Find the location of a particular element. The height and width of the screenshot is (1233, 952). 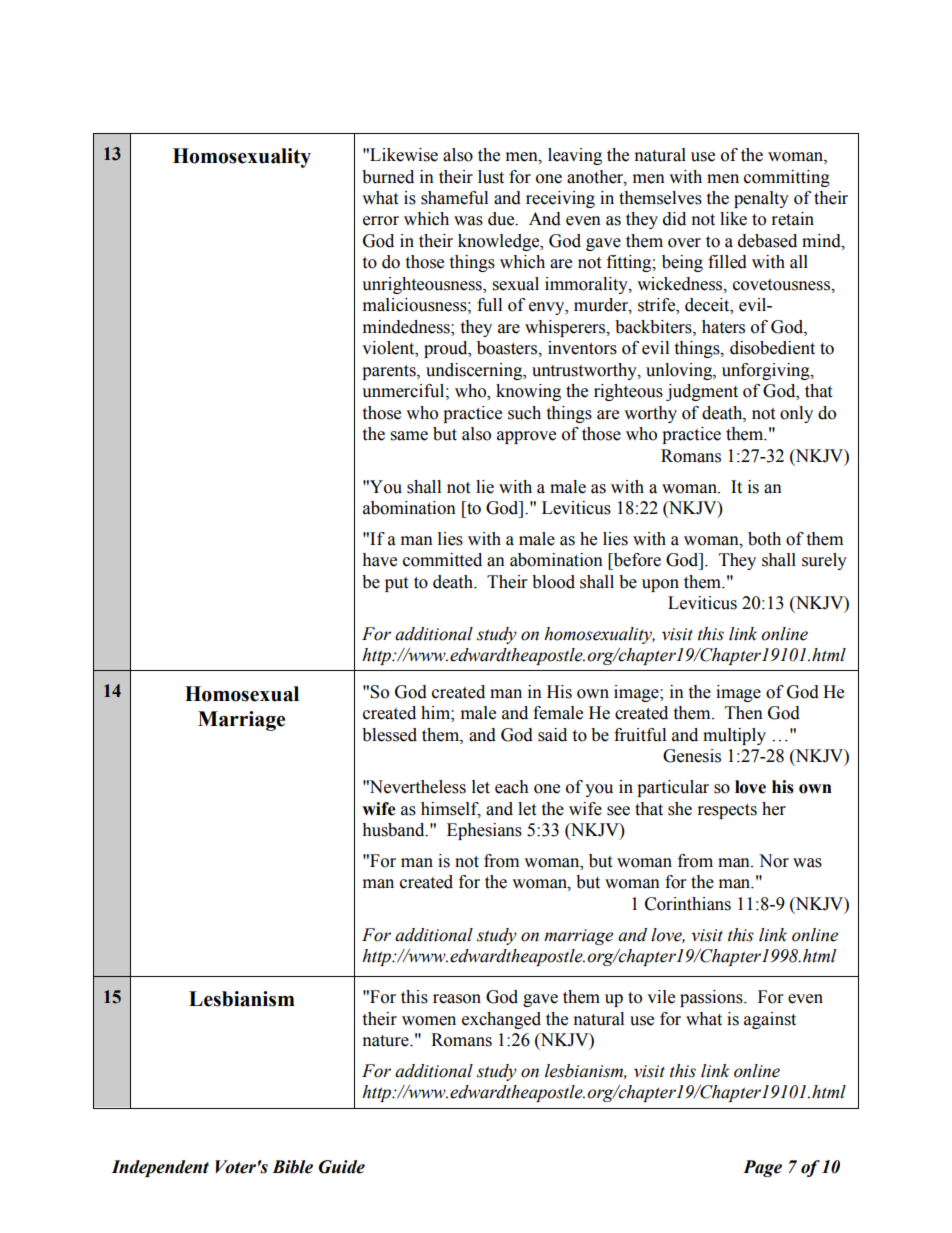

penalty is located at coordinates (761, 199).
